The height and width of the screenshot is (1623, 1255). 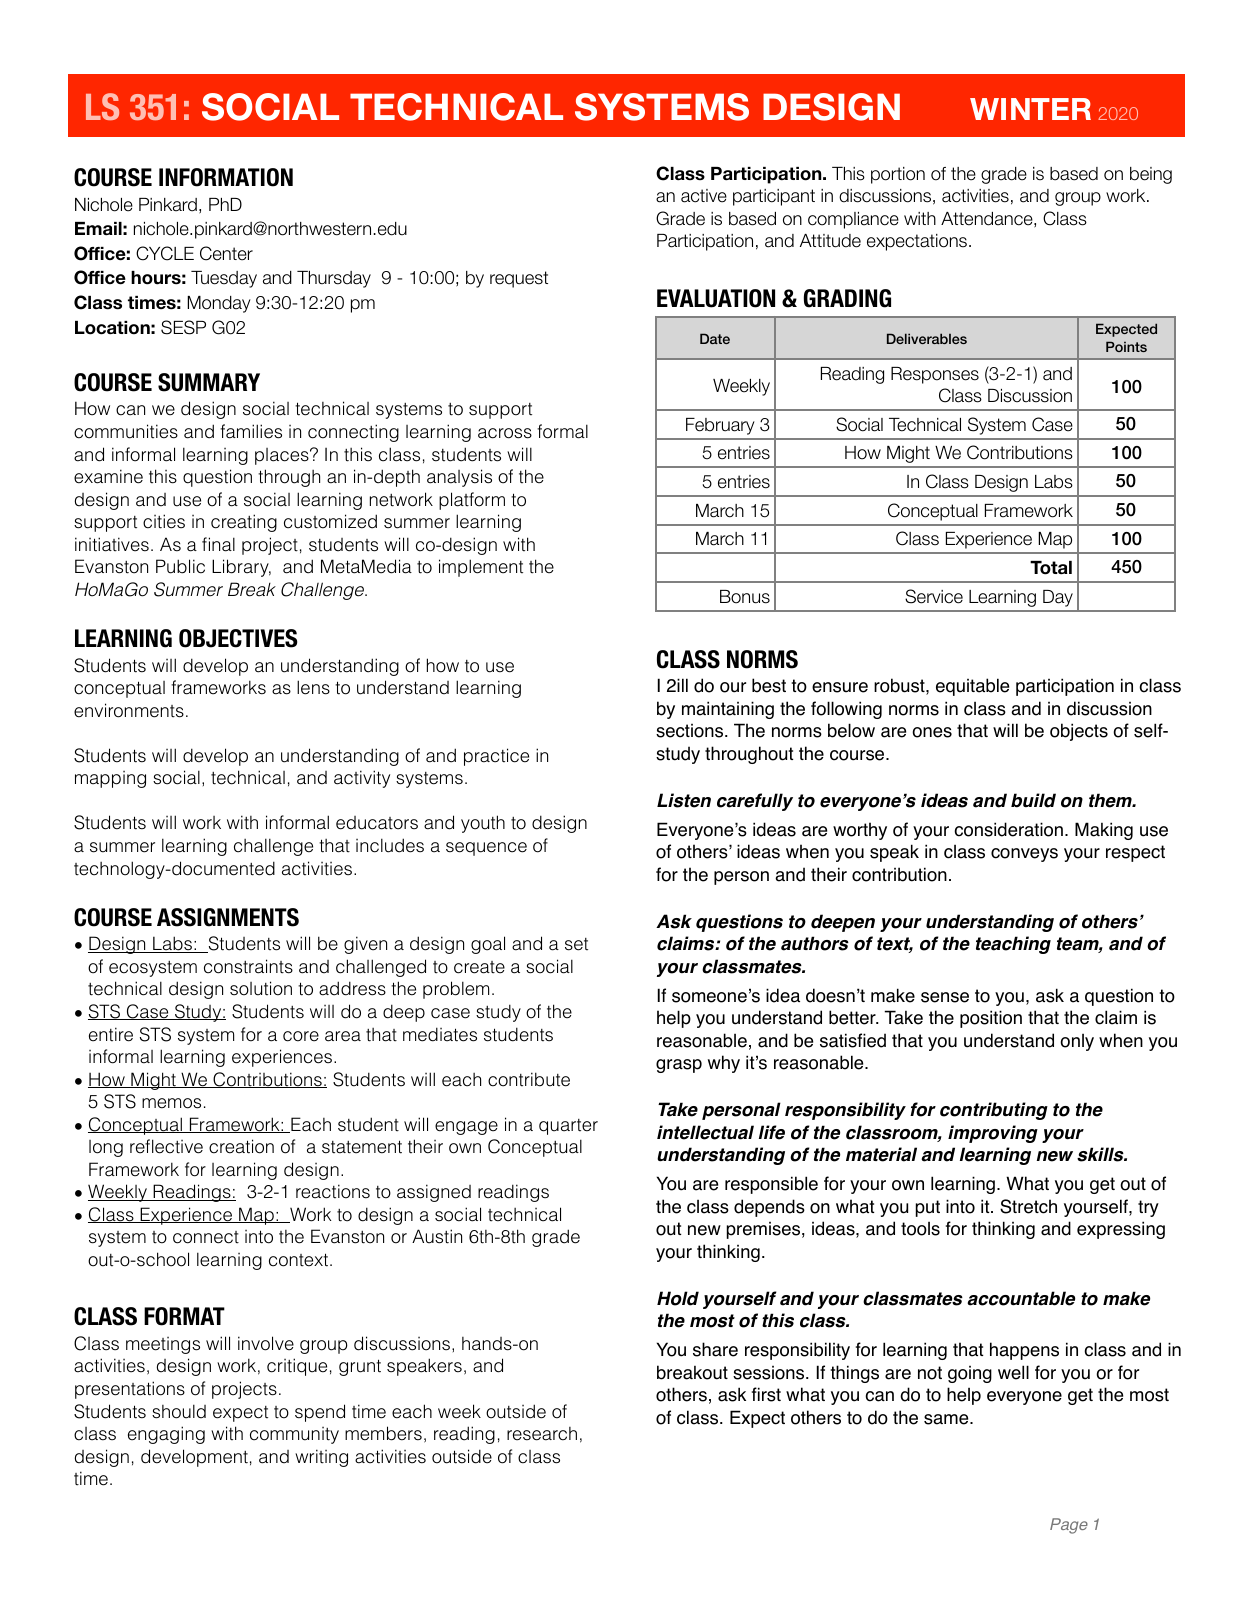 I want to click on position, so click(x=991, y=1019).
